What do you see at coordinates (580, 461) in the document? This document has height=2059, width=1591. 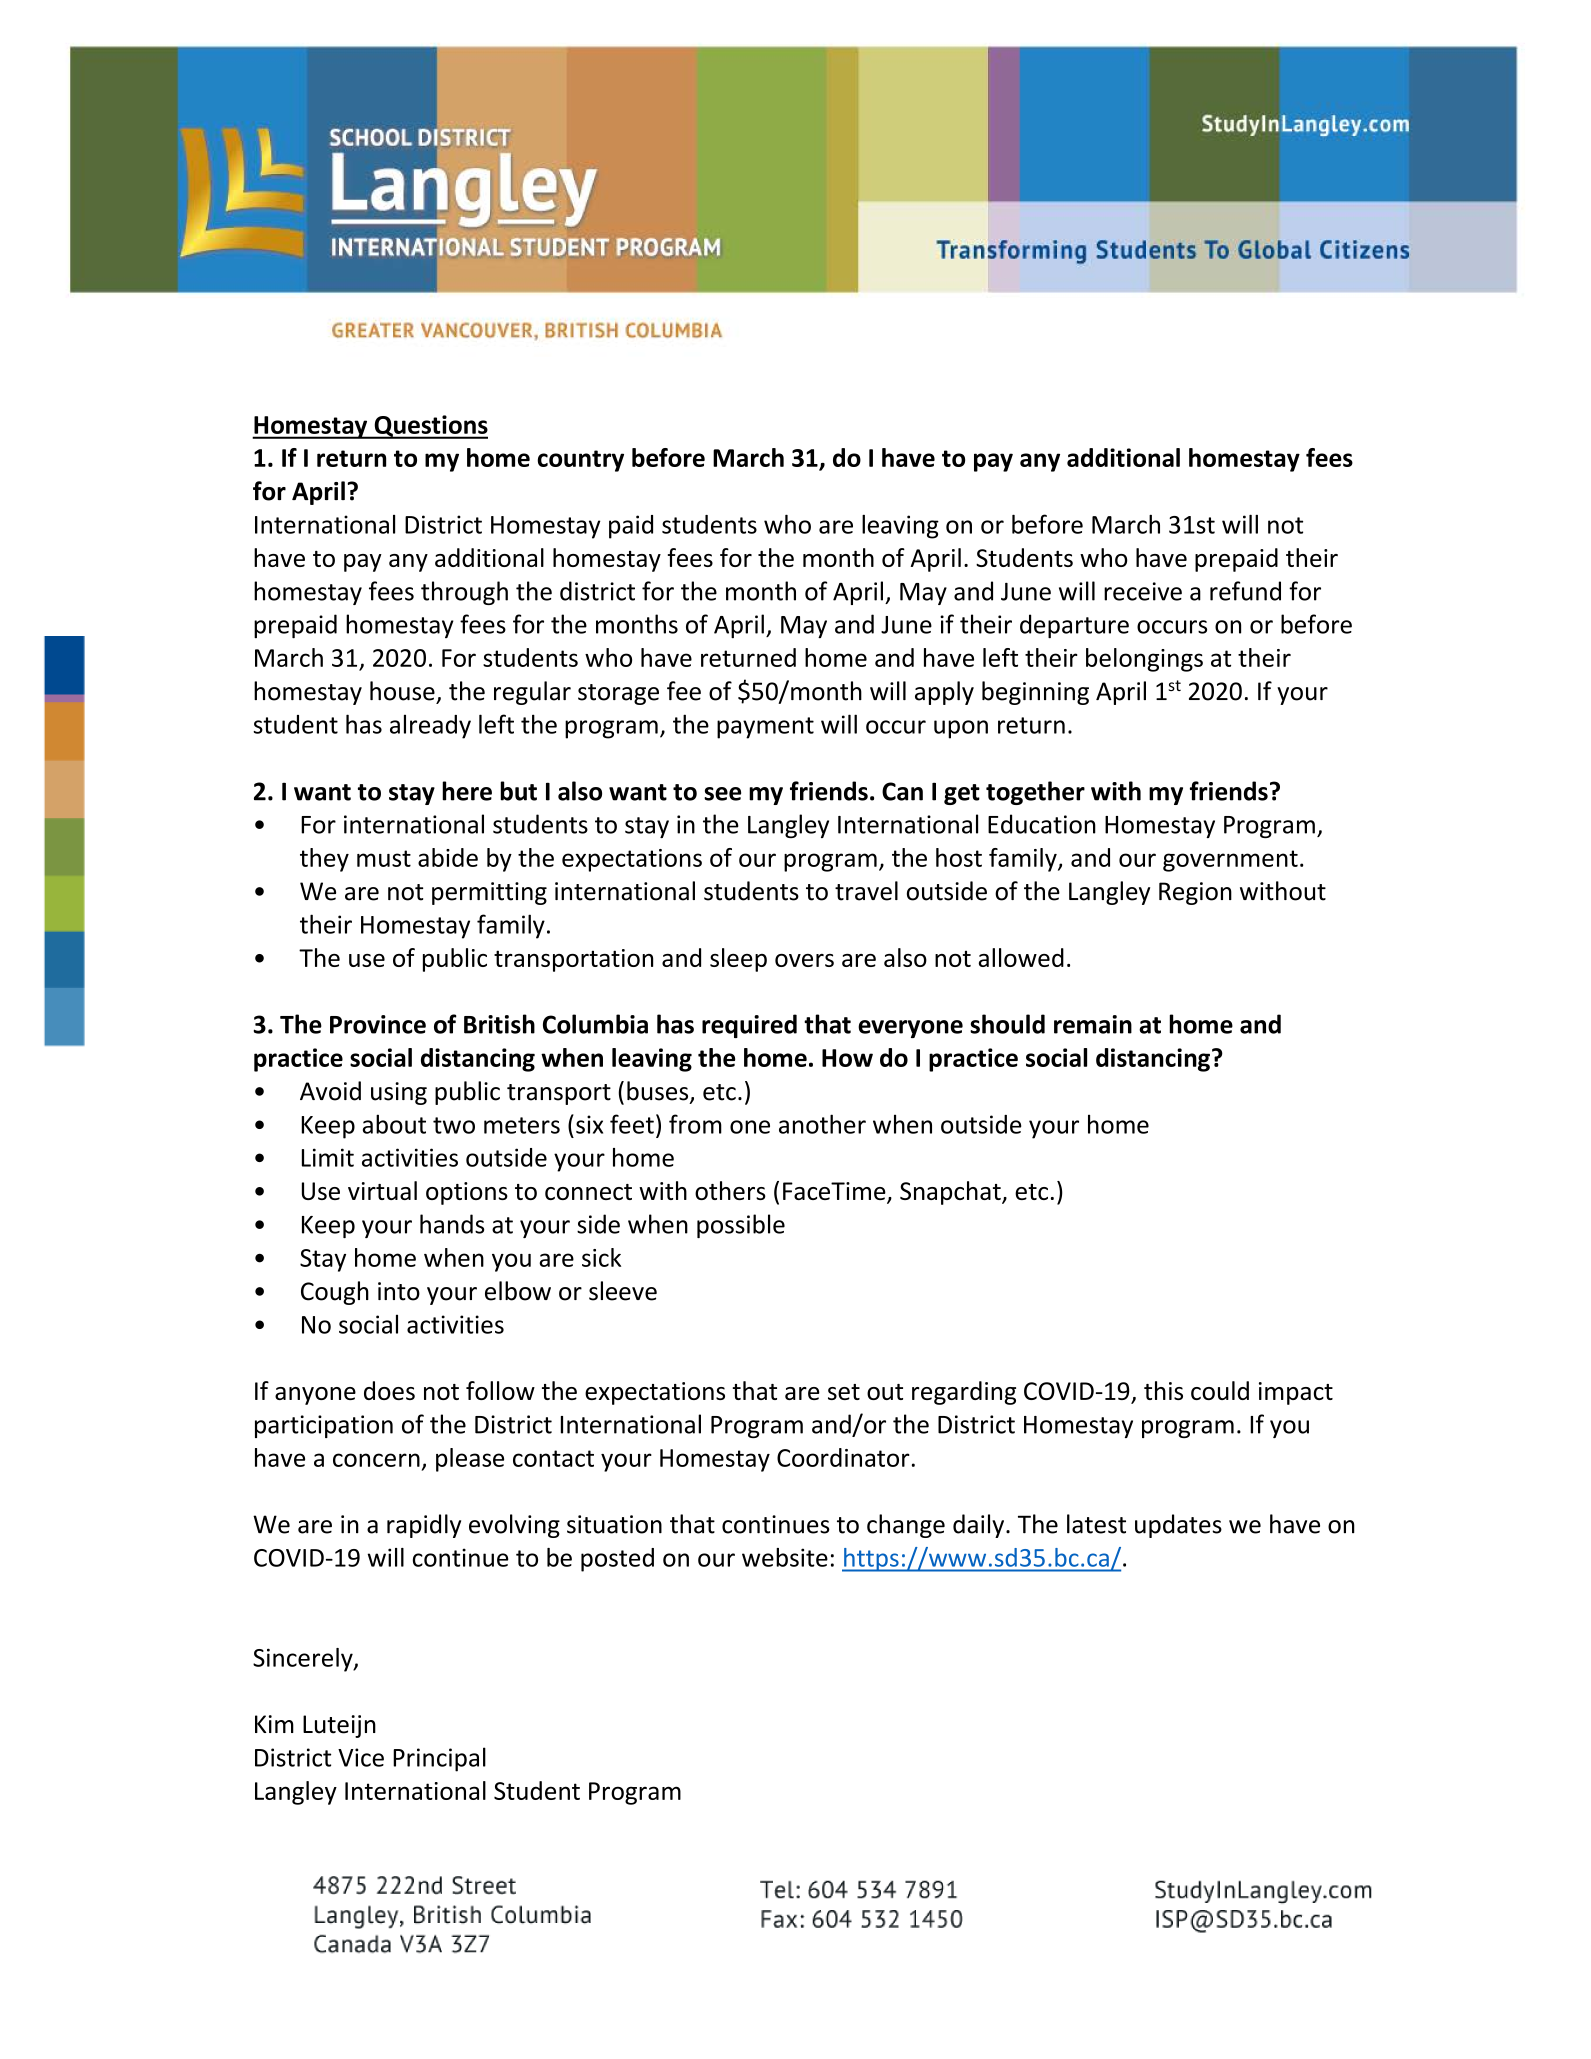 I see `country` at bounding box center [580, 461].
